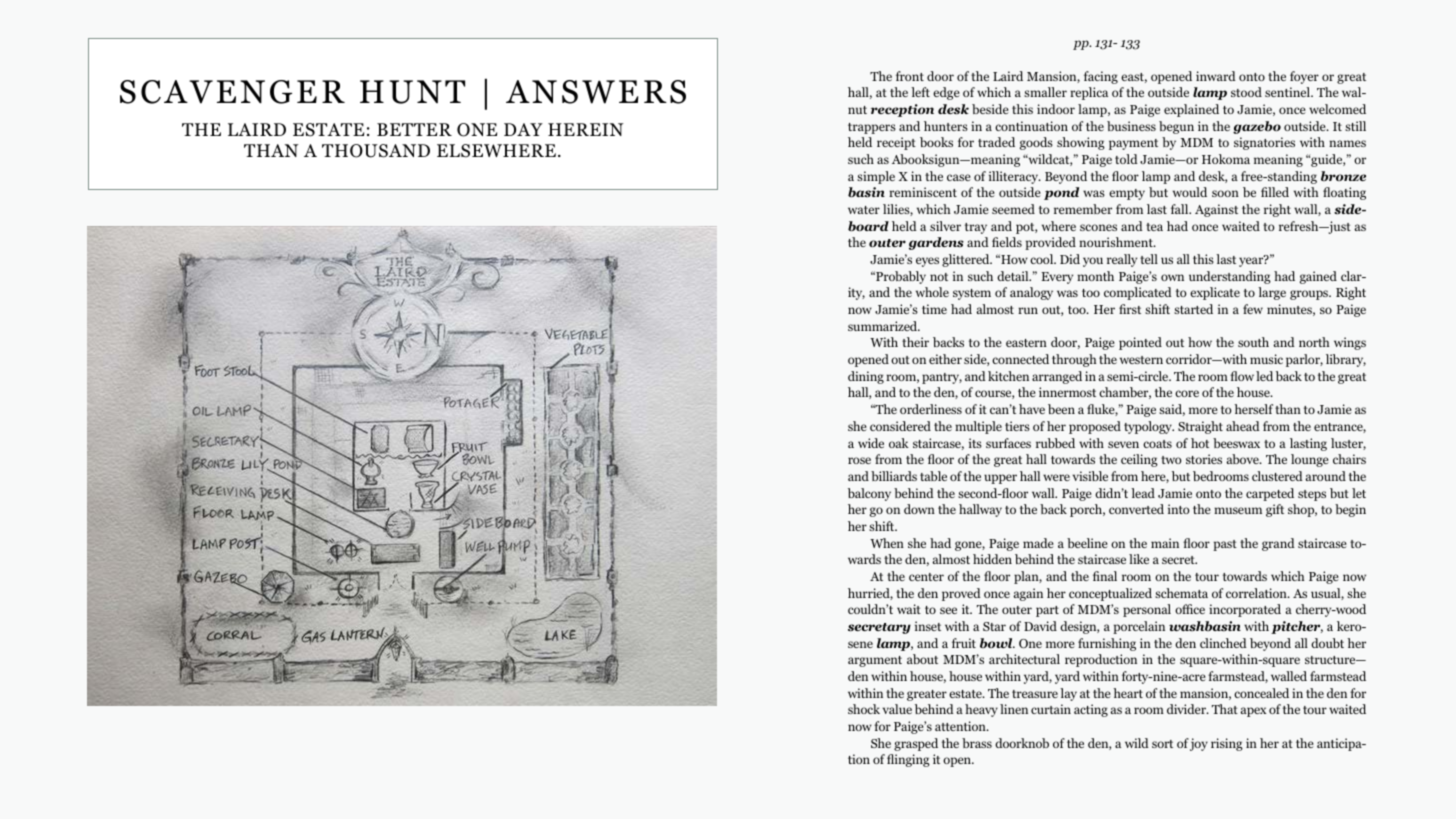 This screenshot has height=819, width=1456. Describe the element at coordinates (899, 443) in the screenshot. I see `oak` at that location.
